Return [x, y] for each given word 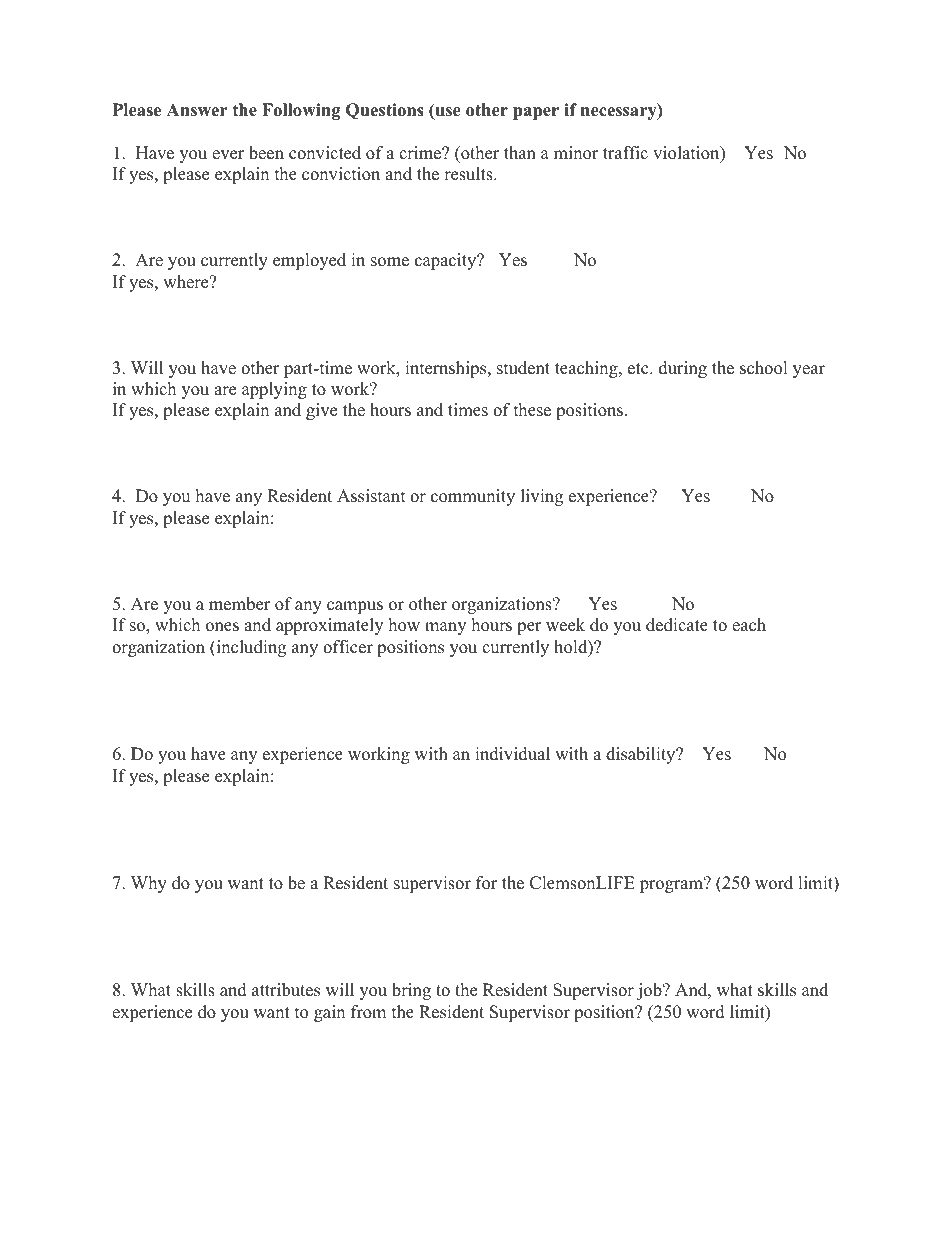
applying [274, 390]
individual [512, 754]
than [520, 152]
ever [228, 155]
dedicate [677, 625]
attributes [286, 990]
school [764, 368]
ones [222, 627]
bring [411, 991]
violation [687, 154]
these [532, 410]
